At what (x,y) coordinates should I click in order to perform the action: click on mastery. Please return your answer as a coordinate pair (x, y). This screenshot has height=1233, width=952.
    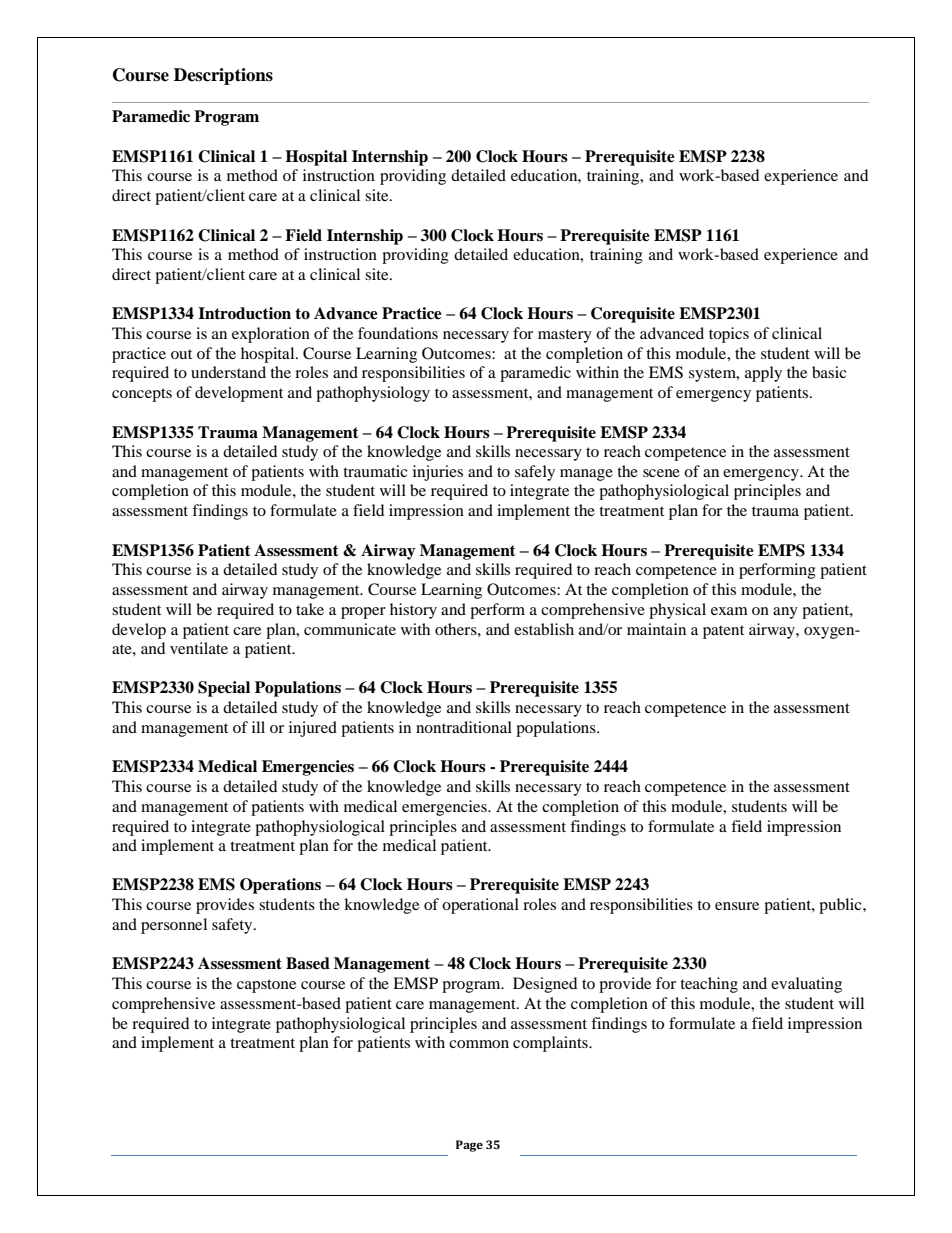
    Looking at the image, I should click on (565, 336).
